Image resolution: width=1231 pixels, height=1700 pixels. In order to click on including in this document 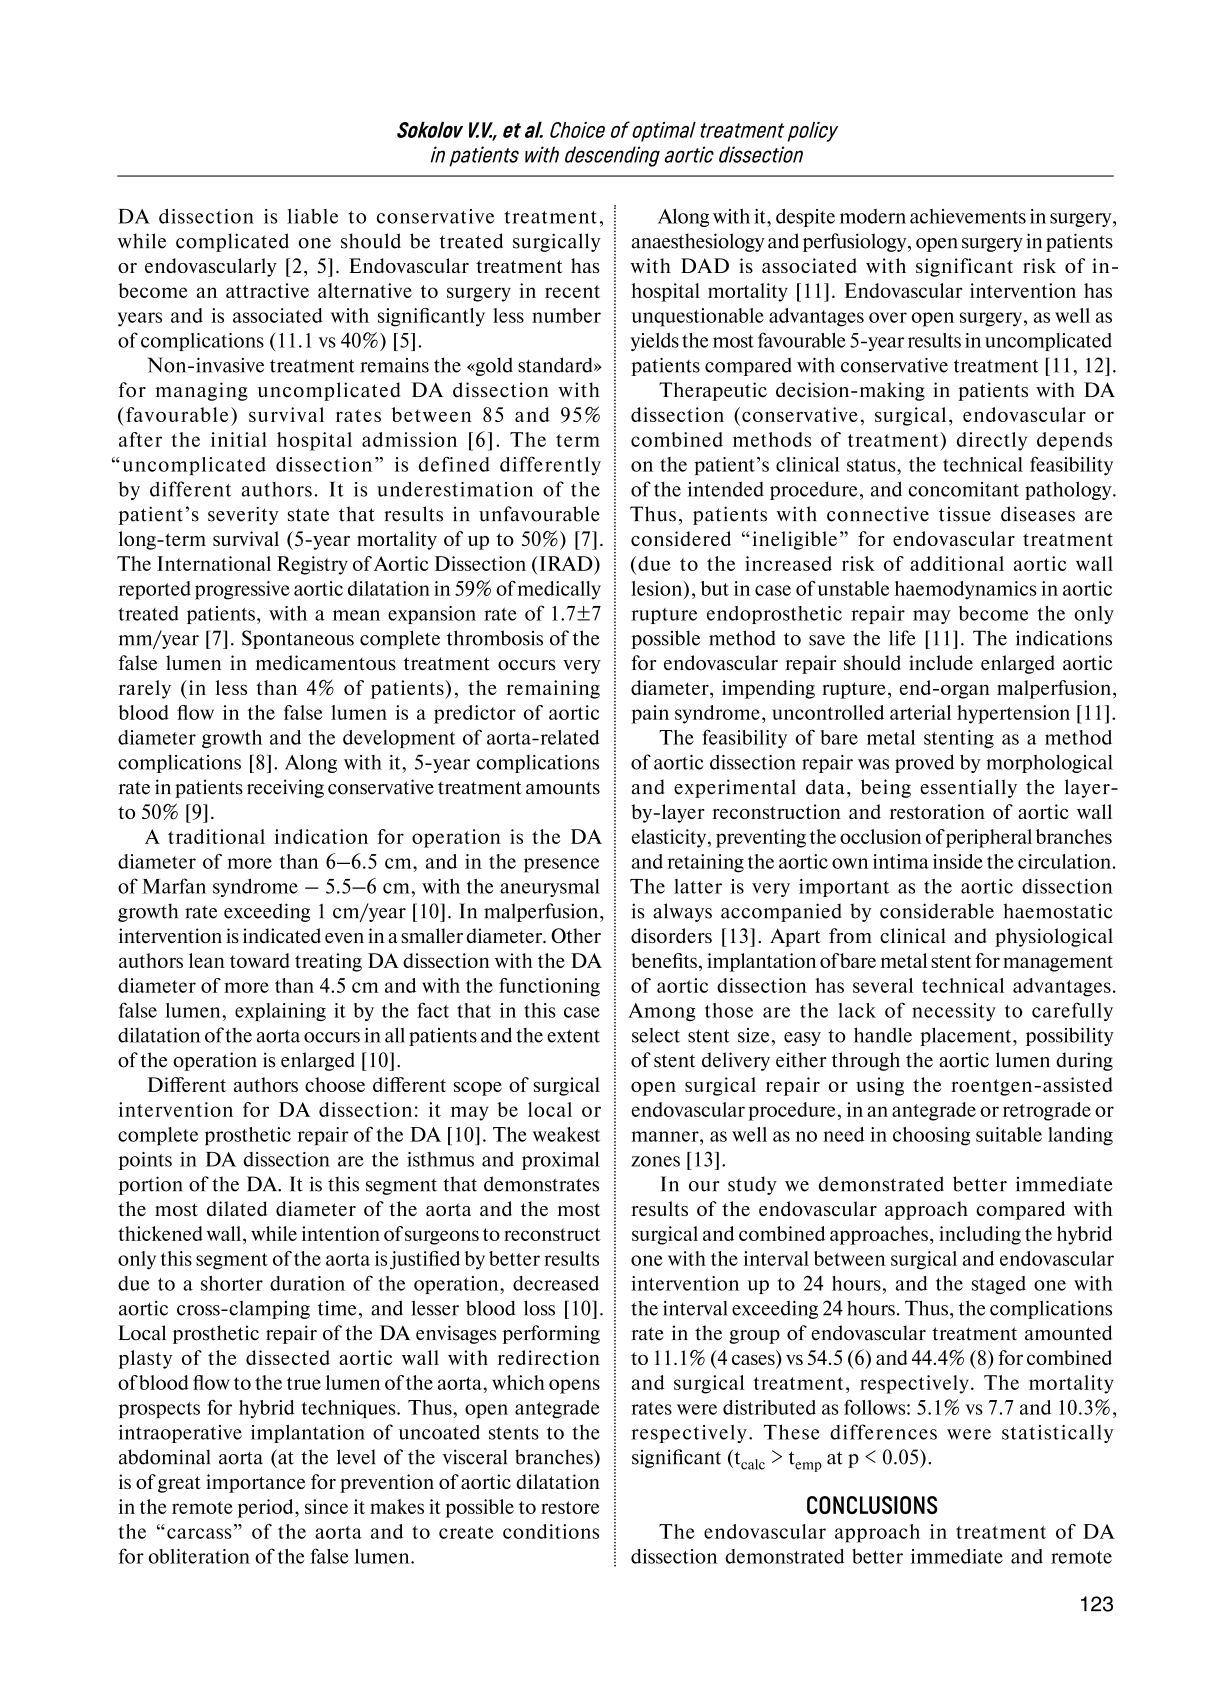, I will do `click(980, 1235)`.
